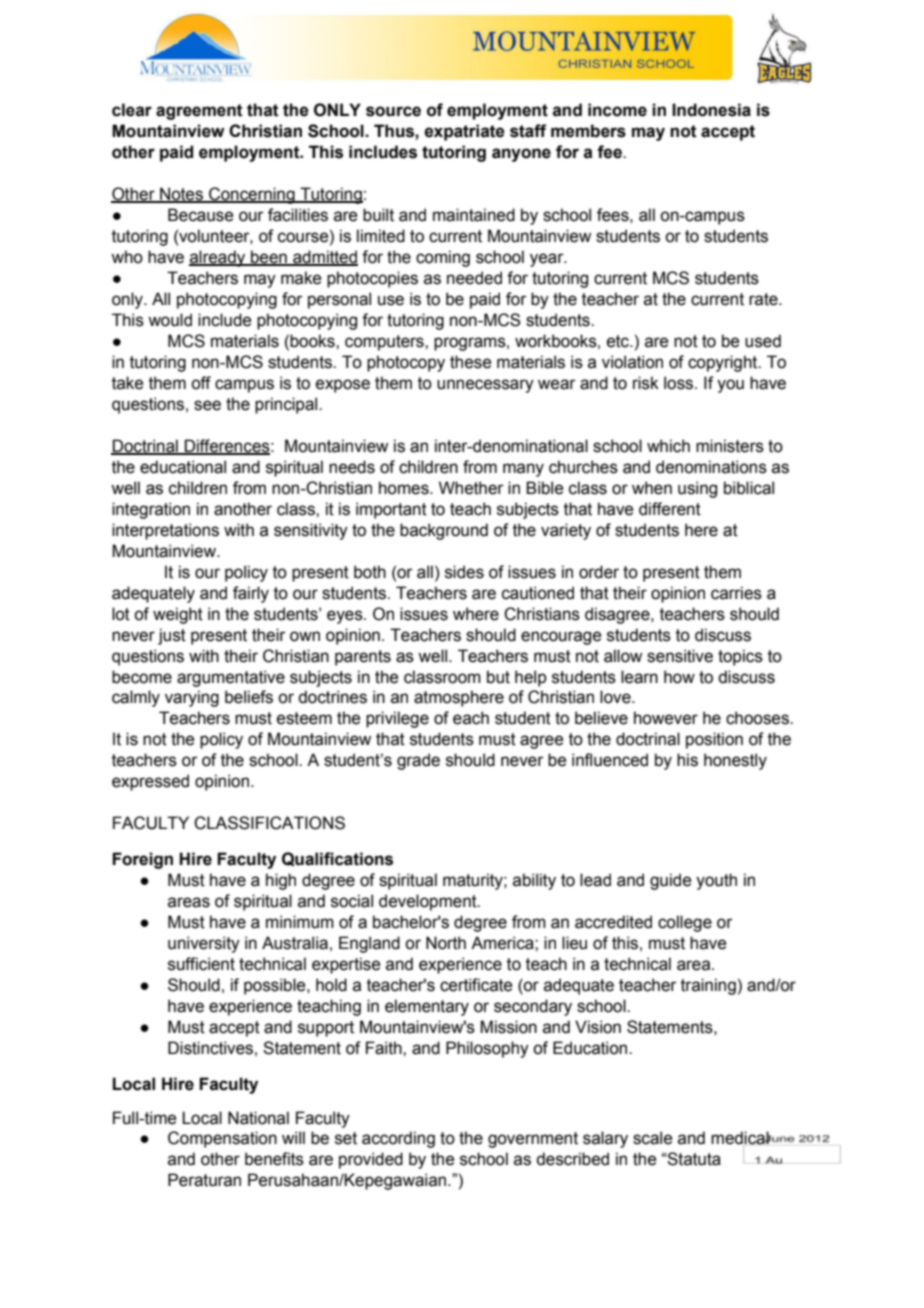  Describe the element at coordinates (181, 195) in the document. I see `Notes` at that location.
